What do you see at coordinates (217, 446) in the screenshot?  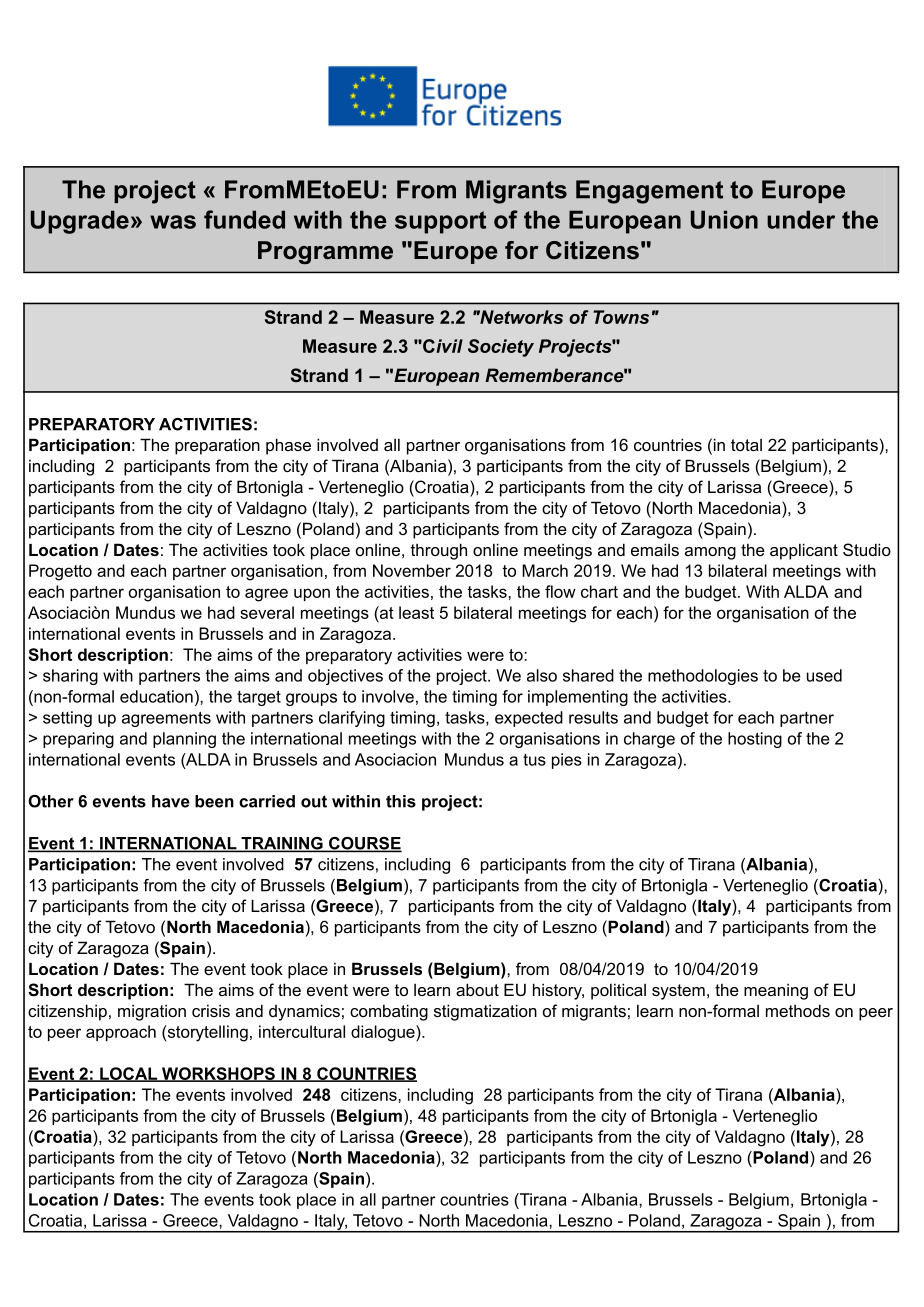 I see `preparation` at bounding box center [217, 446].
